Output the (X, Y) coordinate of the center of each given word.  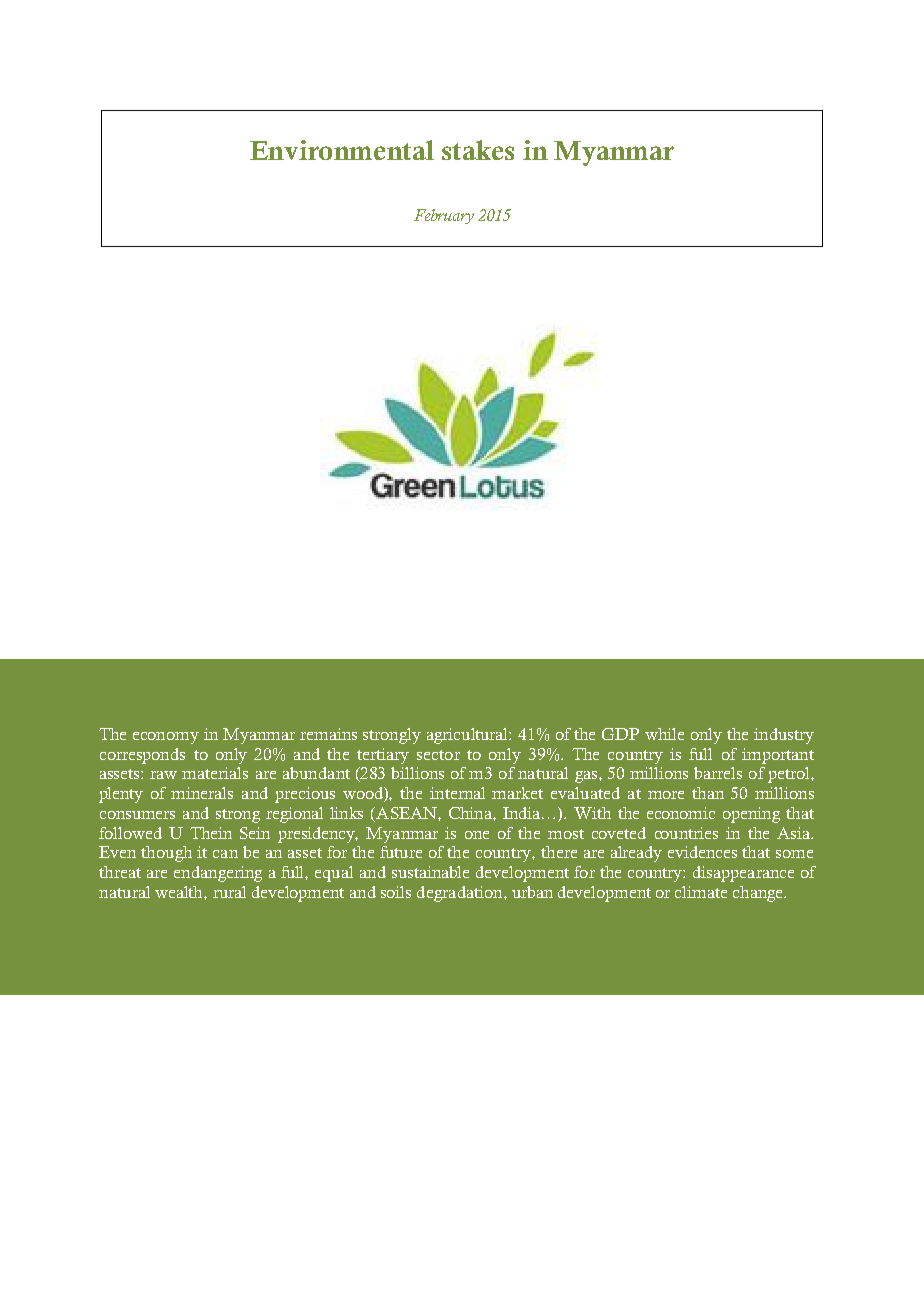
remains (328, 734)
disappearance (743, 874)
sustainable (430, 872)
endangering (218, 874)
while (664, 734)
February (444, 216)
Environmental (342, 150)
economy (166, 738)
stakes (478, 150)
